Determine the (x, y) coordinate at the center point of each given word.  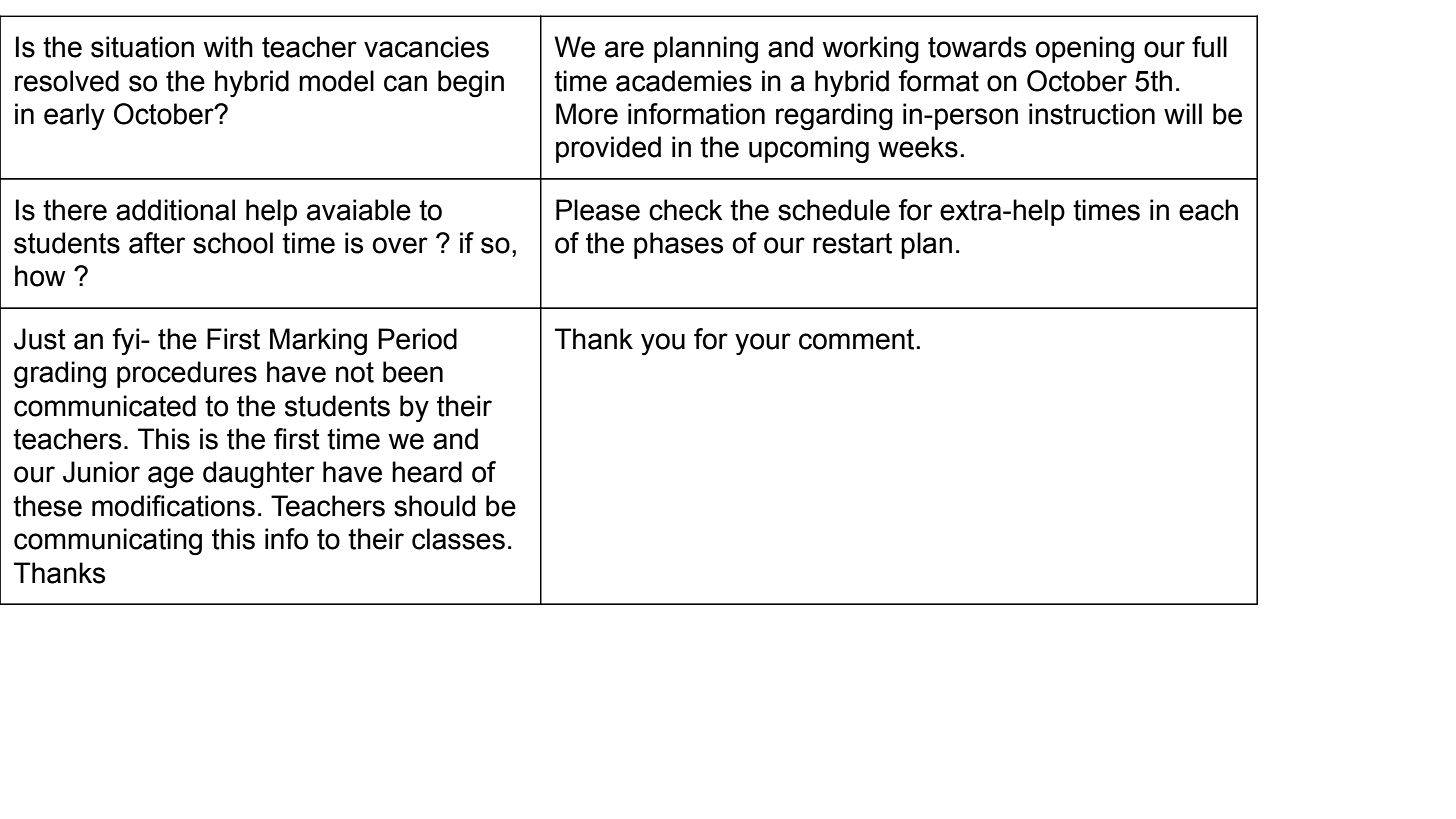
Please (598, 210)
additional (175, 210)
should (434, 506)
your (763, 344)
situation (142, 47)
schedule (834, 210)
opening (1085, 50)
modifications (173, 506)
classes (458, 539)
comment (858, 339)
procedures (187, 374)
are (624, 49)
